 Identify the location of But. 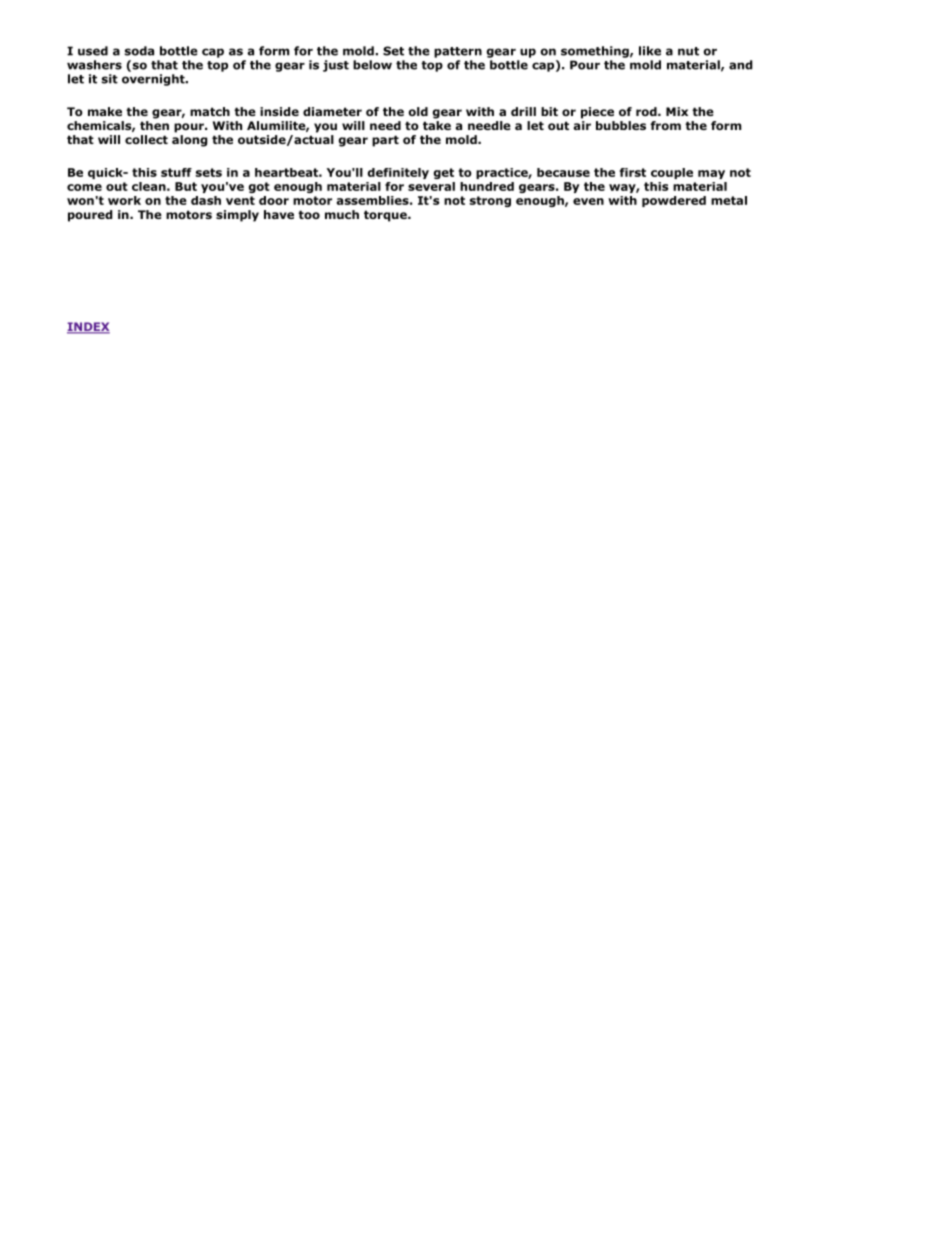
(186, 186).
